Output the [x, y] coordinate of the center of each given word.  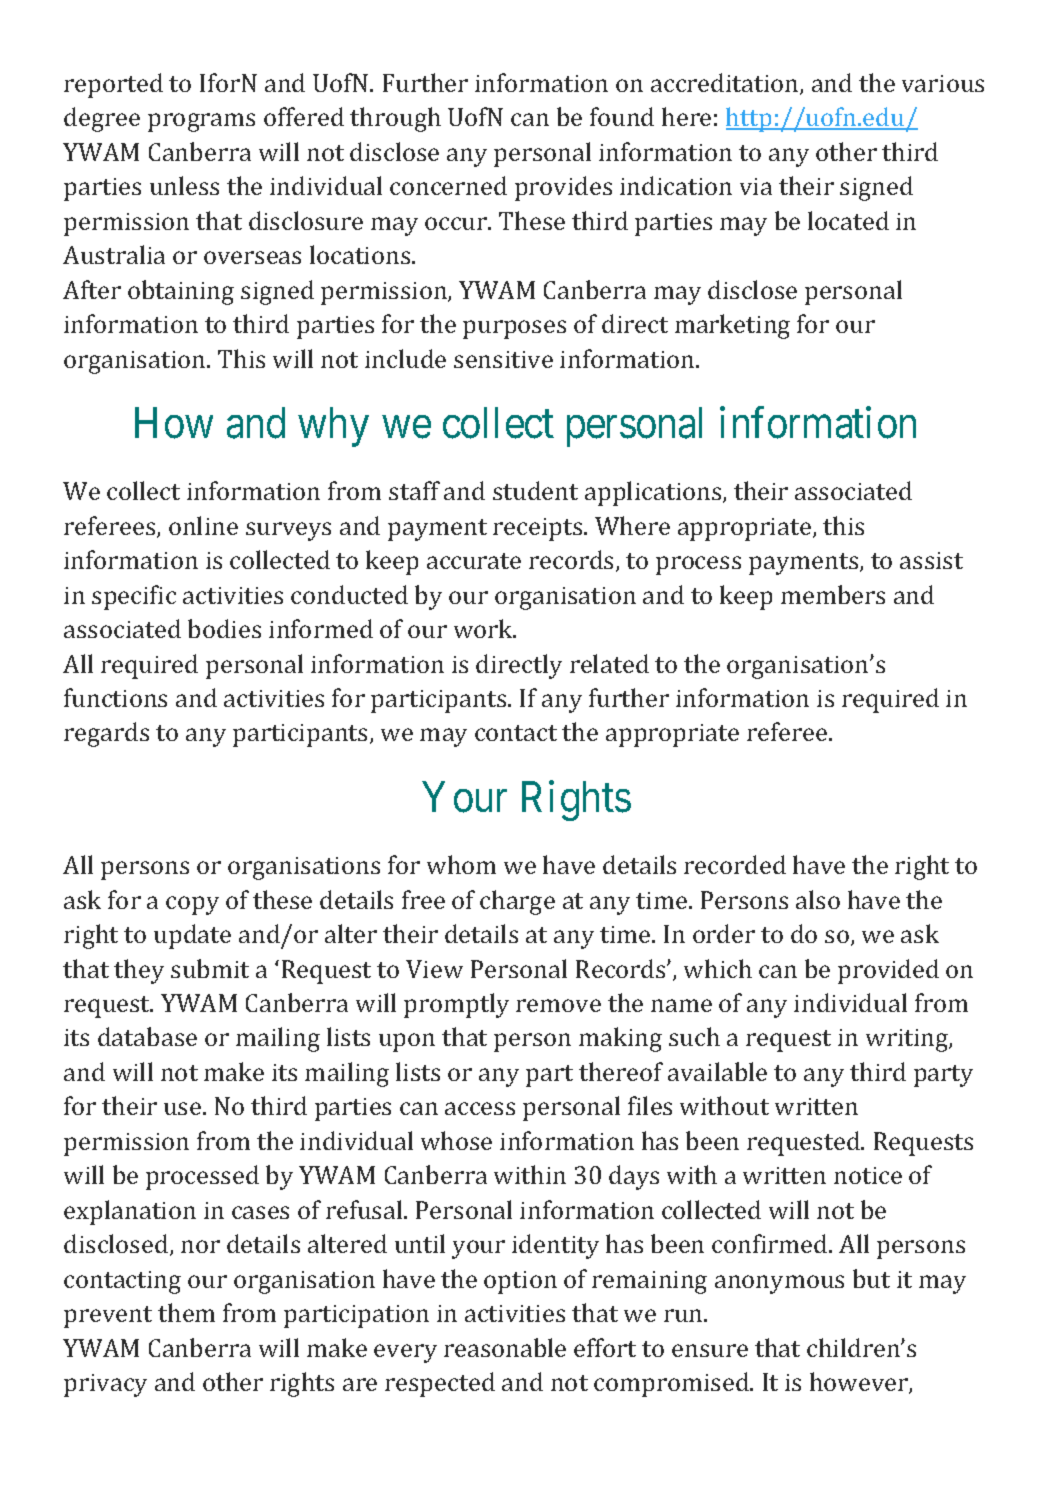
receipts [539, 529]
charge [517, 902]
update [192, 936]
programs [201, 122]
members [833, 594]
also [818, 899]
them [186, 1312]
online [203, 525]
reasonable [505, 1347]
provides [563, 188]
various [943, 83]
